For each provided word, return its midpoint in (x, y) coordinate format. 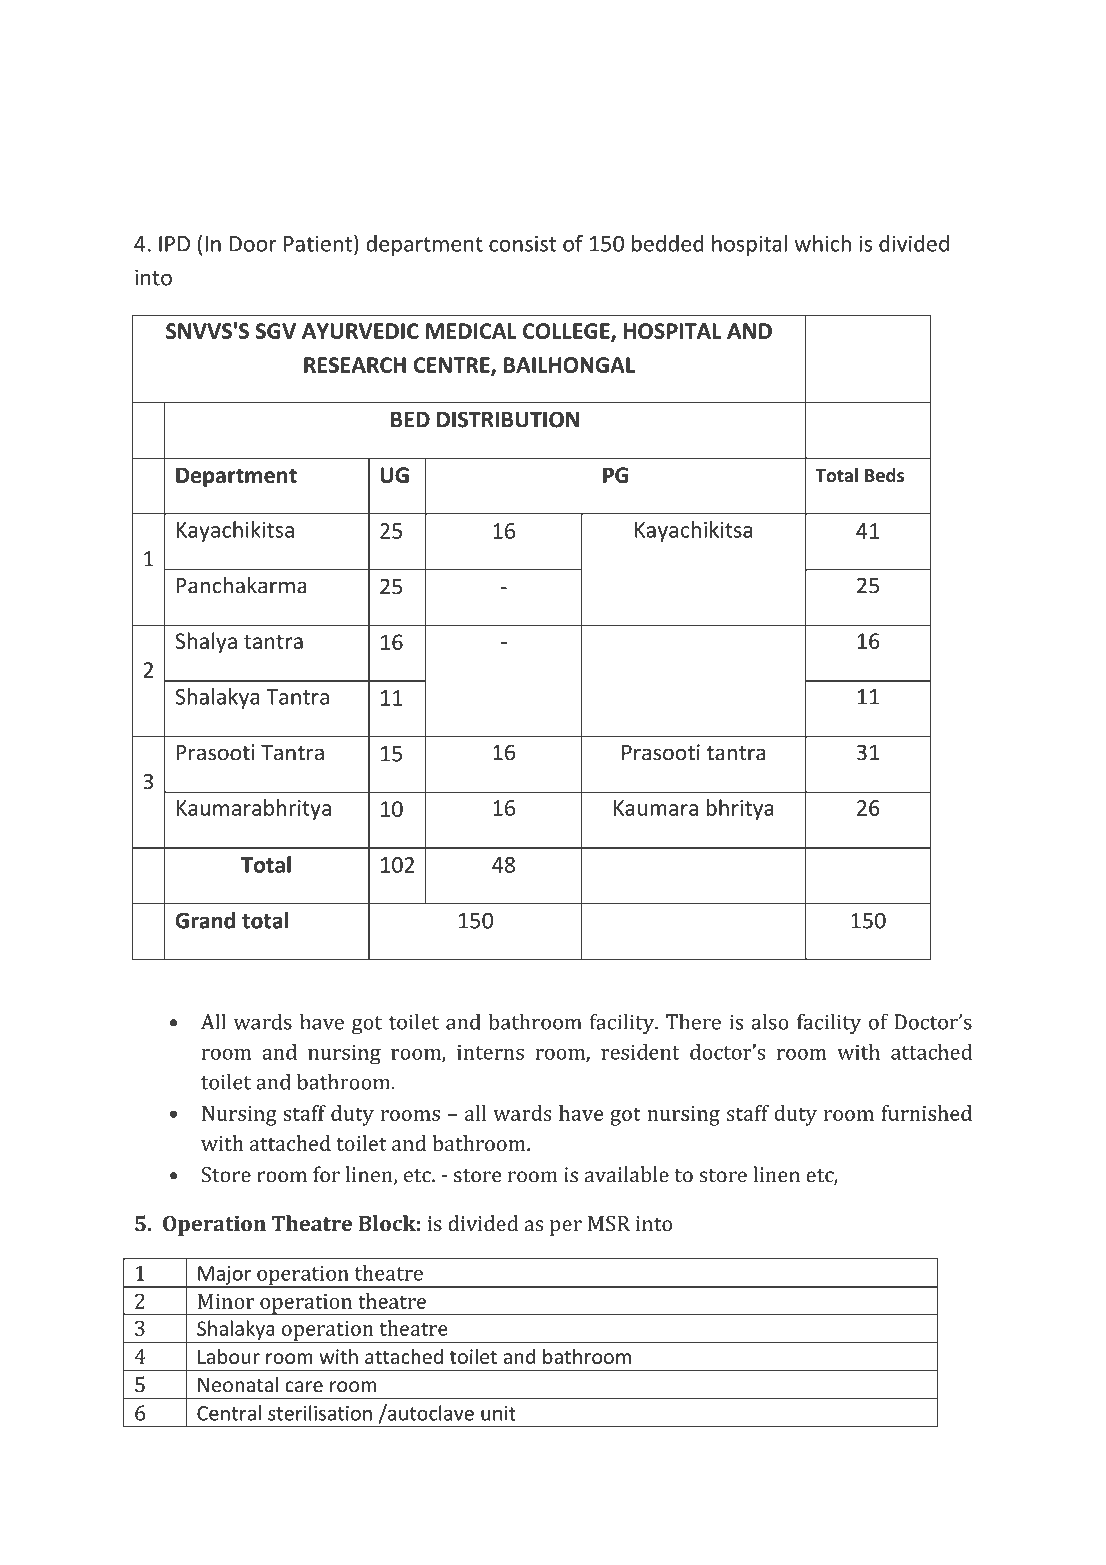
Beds (884, 475)
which (823, 243)
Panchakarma (242, 585)
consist (522, 243)
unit (498, 1413)
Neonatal (238, 1384)
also (770, 1021)
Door (253, 244)
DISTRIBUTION (508, 419)
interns (490, 1052)
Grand (205, 920)
